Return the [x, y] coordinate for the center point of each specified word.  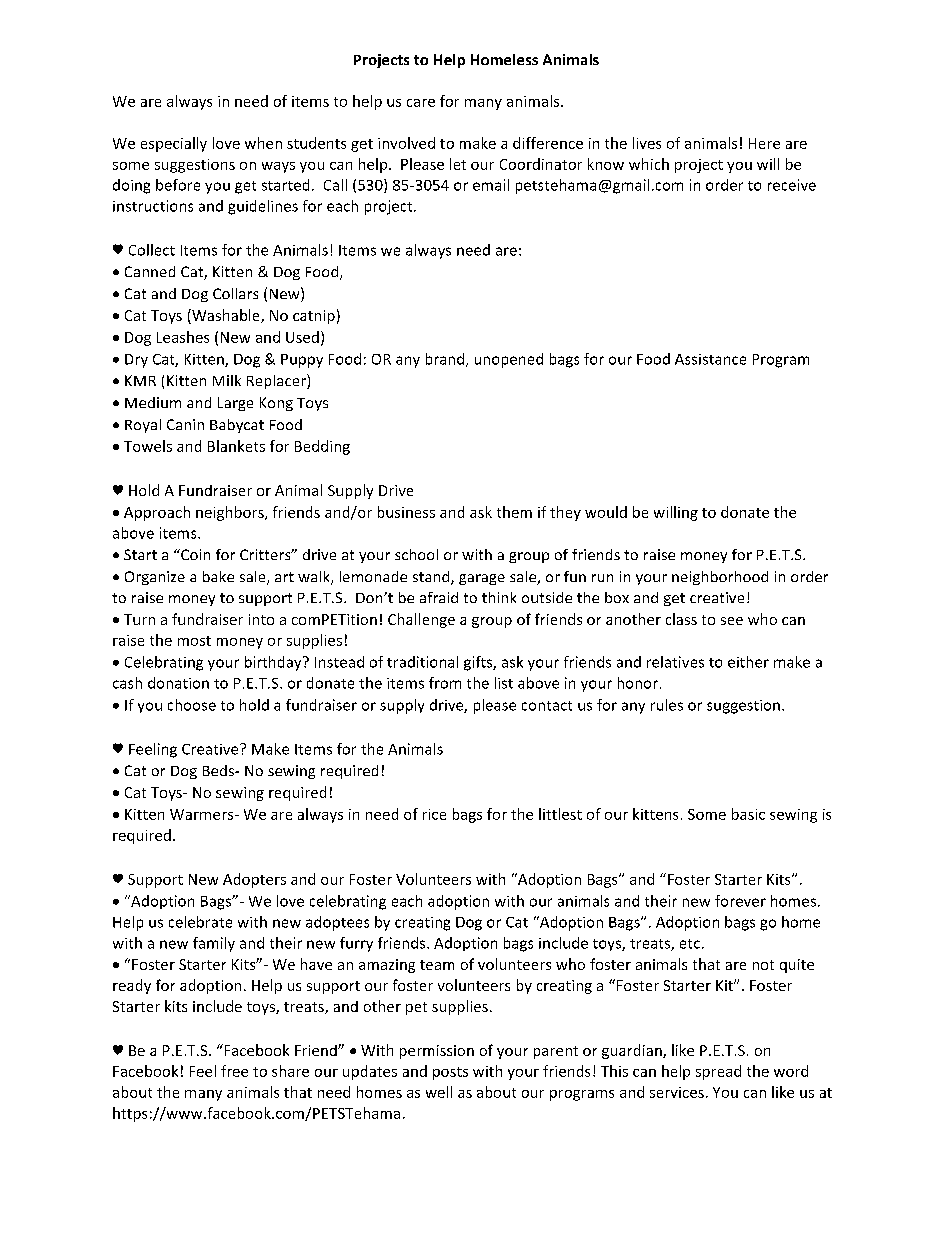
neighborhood [720, 578]
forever [740, 901]
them [514, 512]
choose [192, 705]
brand [446, 360]
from [445, 683]
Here [764, 143]
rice [434, 814]
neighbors [231, 513]
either [748, 662]
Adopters [254, 880]
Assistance [710, 359]
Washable [226, 316]
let [458, 164]
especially [174, 144]
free [234, 1071]
